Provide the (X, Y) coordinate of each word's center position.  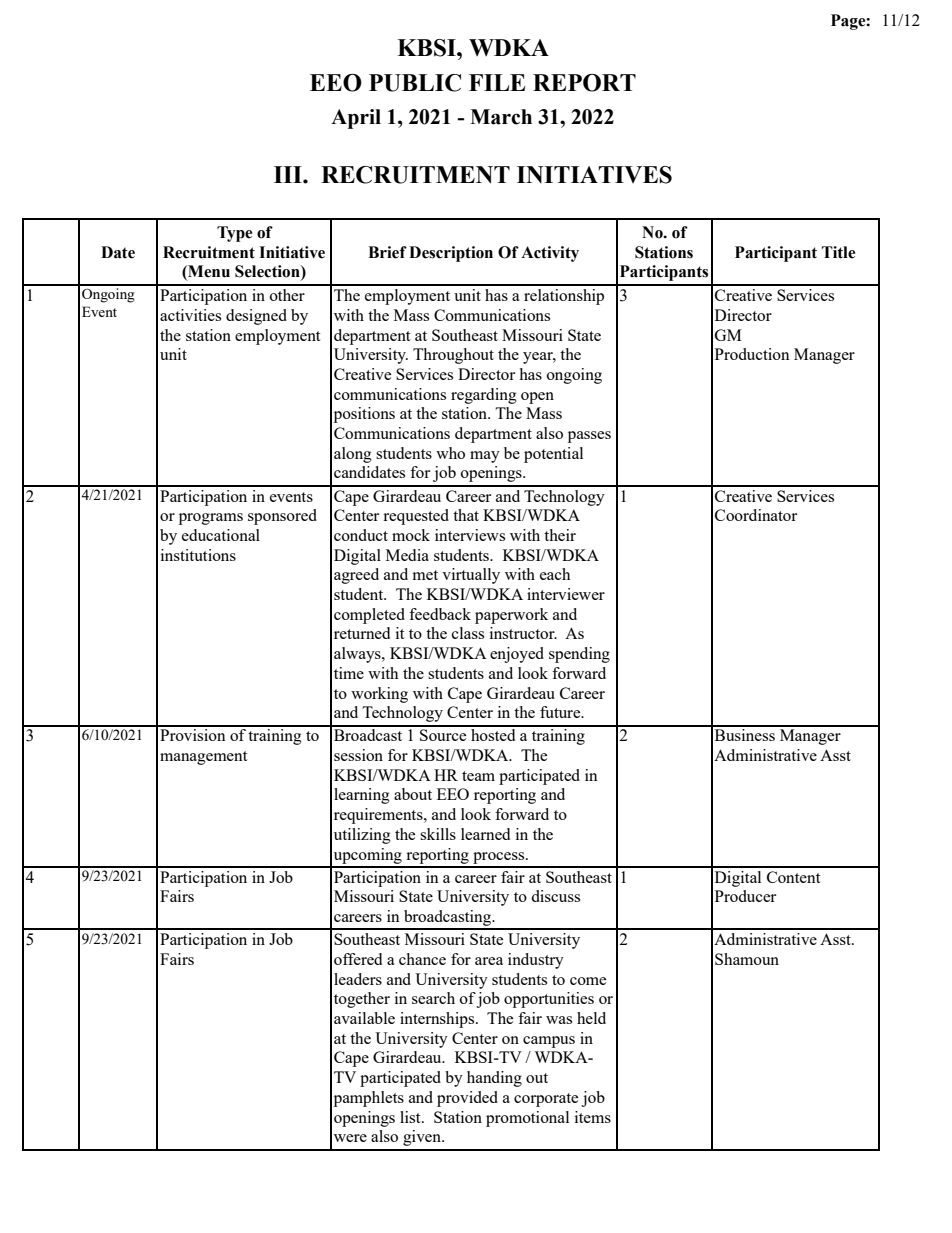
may (485, 457)
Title (838, 252)
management (203, 758)
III (289, 174)
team (478, 776)
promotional (527, 1119)
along (353, 455)
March (501, 117)
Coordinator (756, 515)
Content (793, 877)
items (593, 1117)
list (411, 1117)
